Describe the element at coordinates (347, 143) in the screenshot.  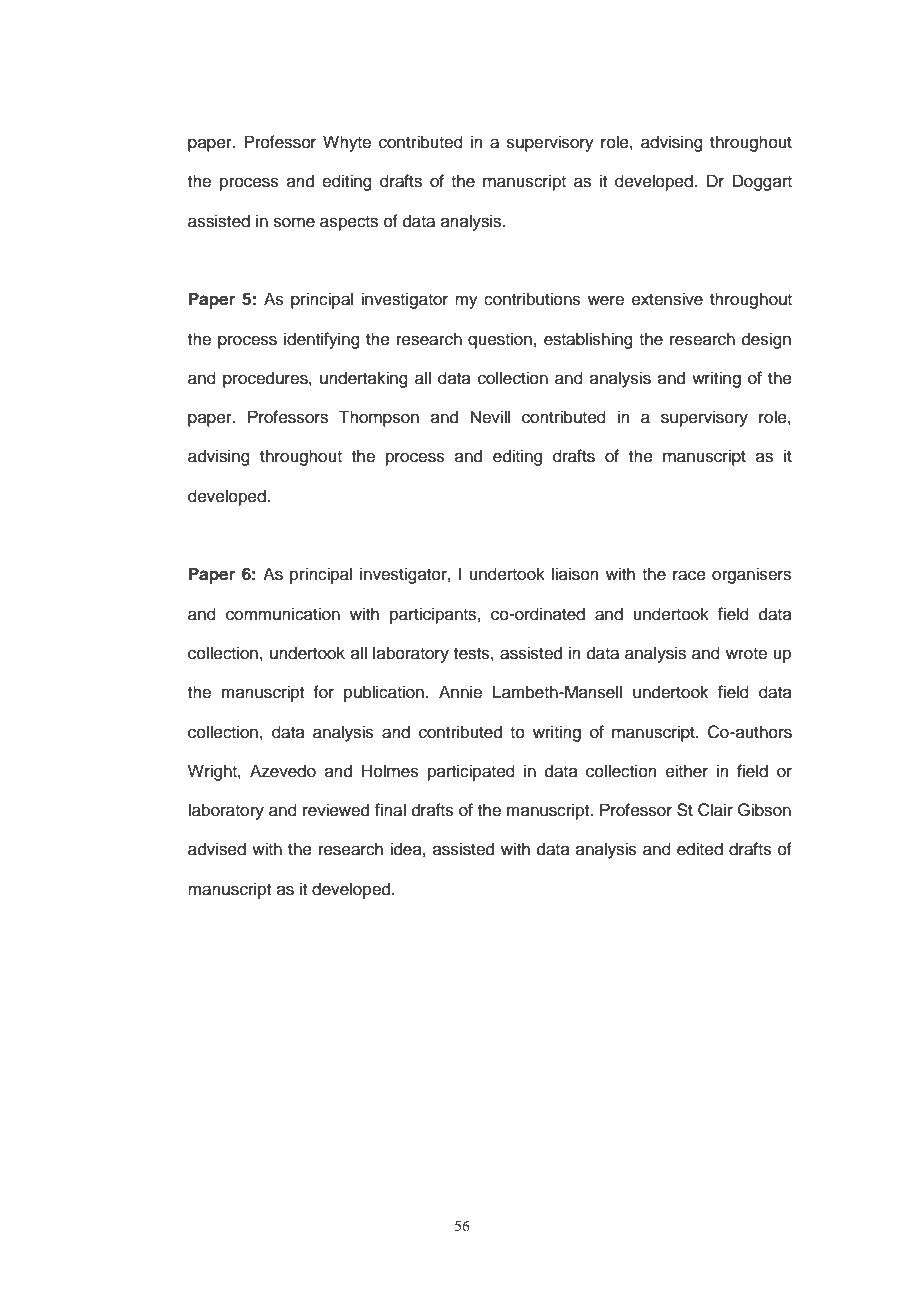
I see `Whyte` at that location.
